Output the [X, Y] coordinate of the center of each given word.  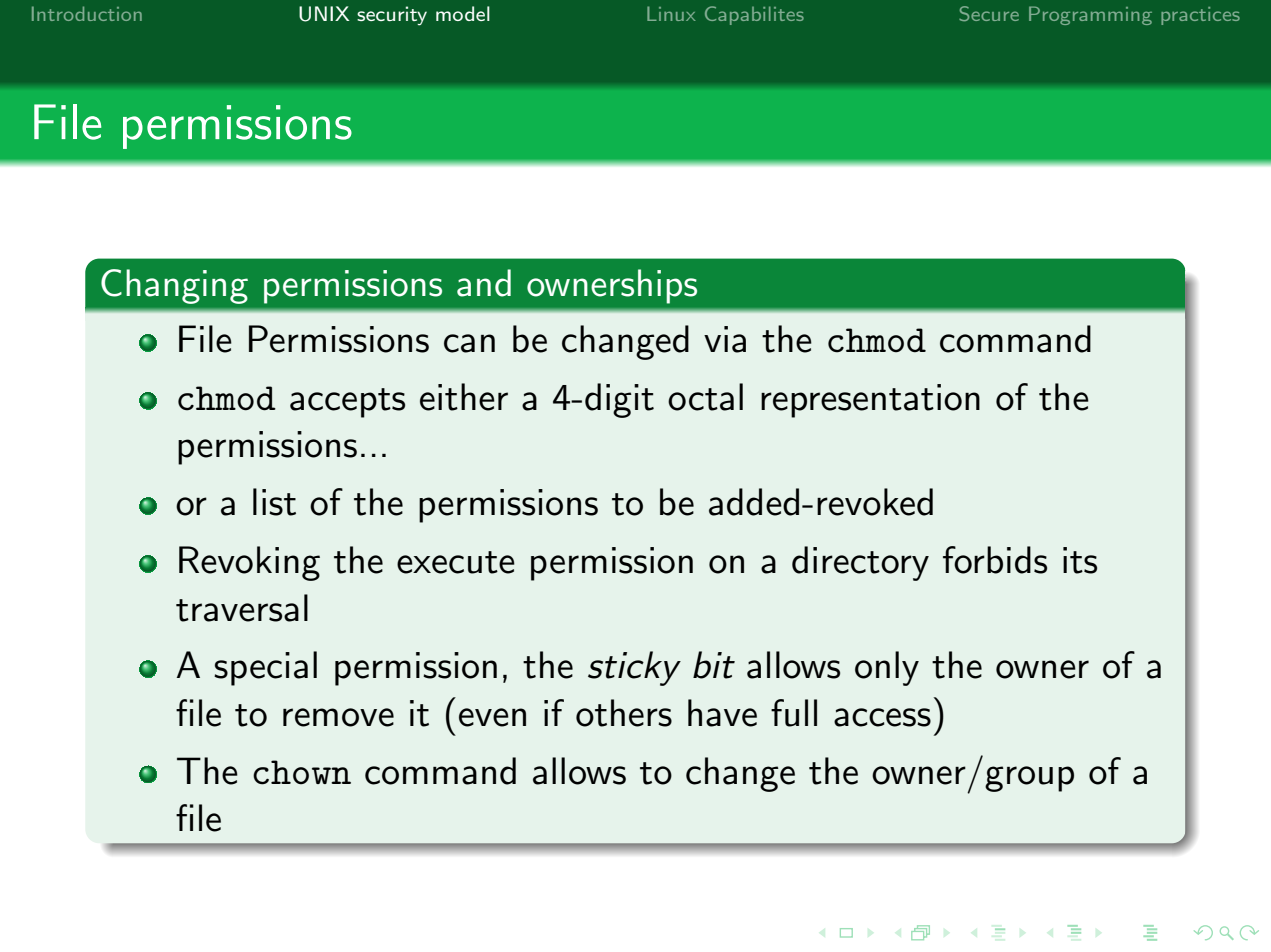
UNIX [324, 14]
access [882, 717]
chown [302, 772]
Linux [671, 13]
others [624, 713]
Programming [1090, 15]
